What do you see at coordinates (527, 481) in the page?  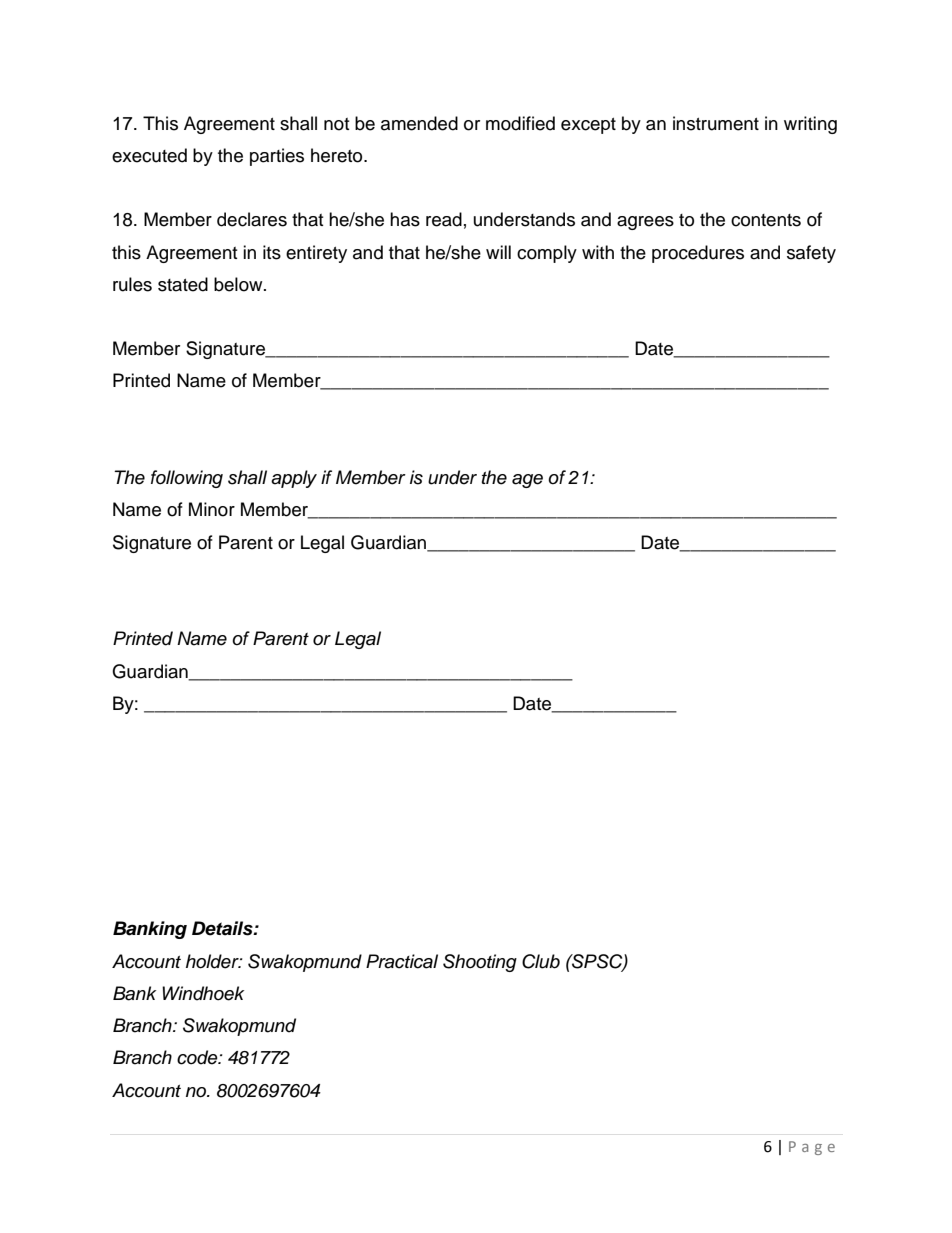 I see `age` at bounding box center [527, 481].
